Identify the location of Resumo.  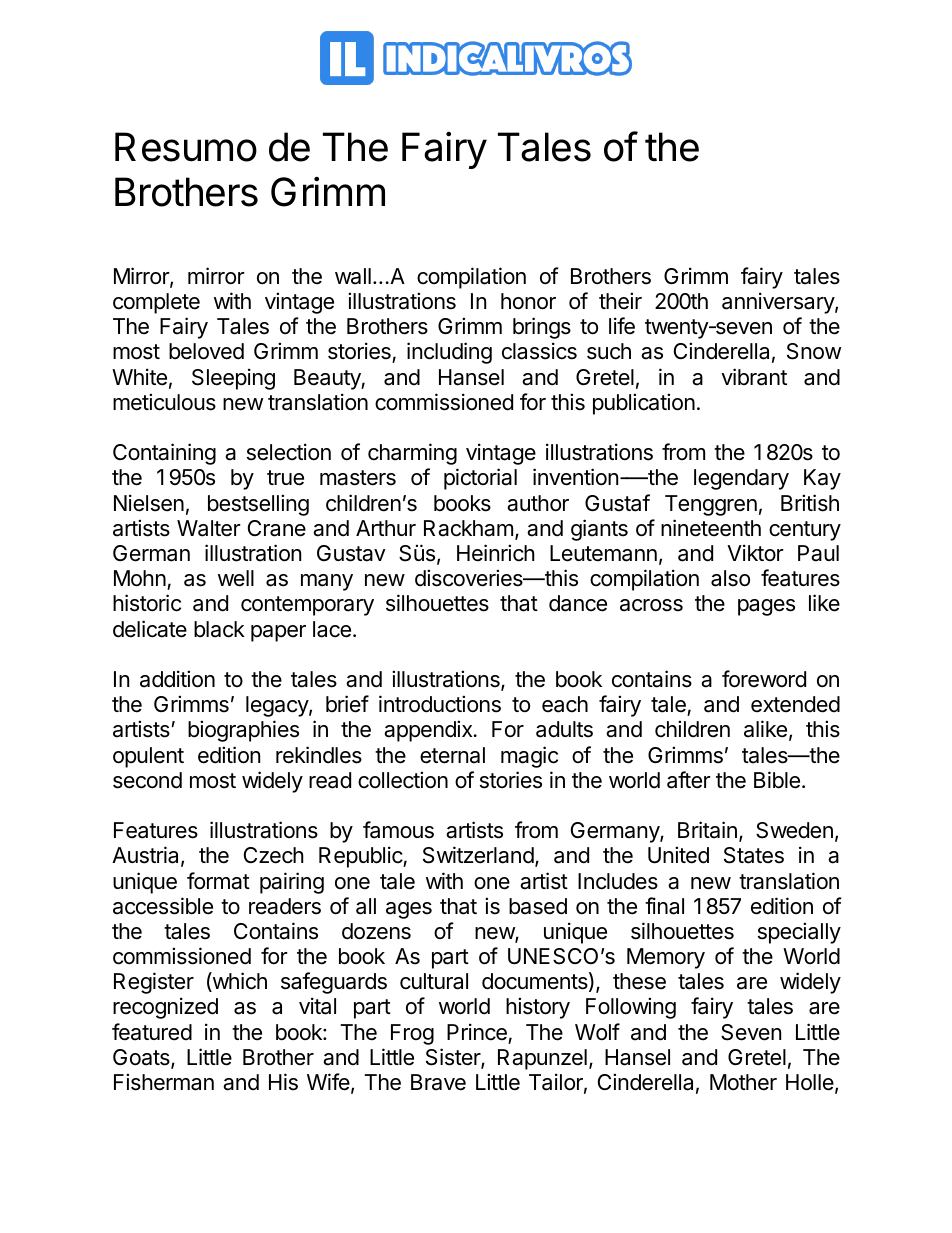
(186, 147).
